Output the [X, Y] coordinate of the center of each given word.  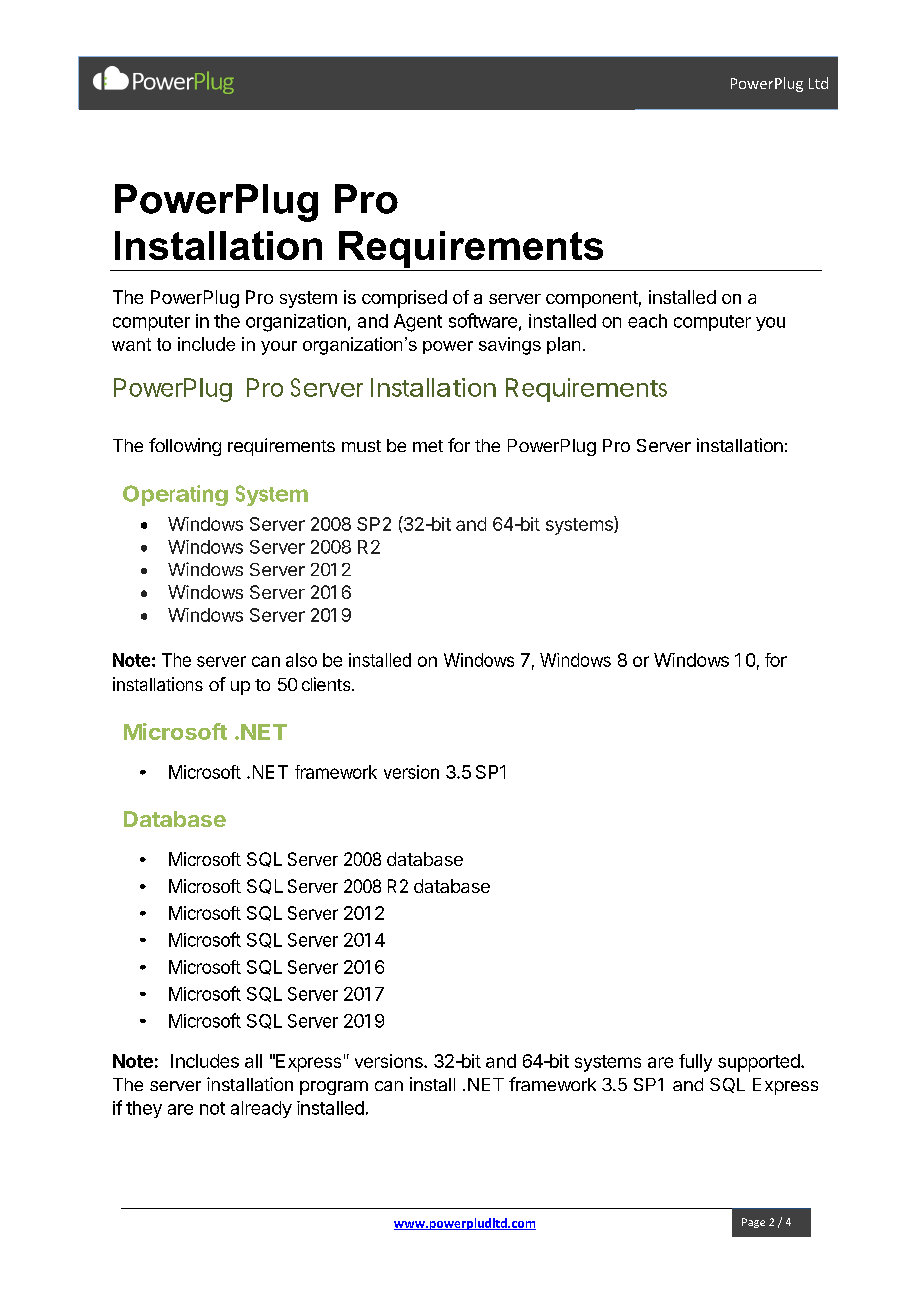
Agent [418, 323]
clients [327, 684]
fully [695, 1063]
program [334, 1088]
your [279, 348]
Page [753, 1223]
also [301, 660]
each [647, 321]
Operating [175, 495]
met [428, 446]
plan [563, 345]
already [261, 1109]
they [144, 1109]
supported [759, 1063]
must [361, 446]
